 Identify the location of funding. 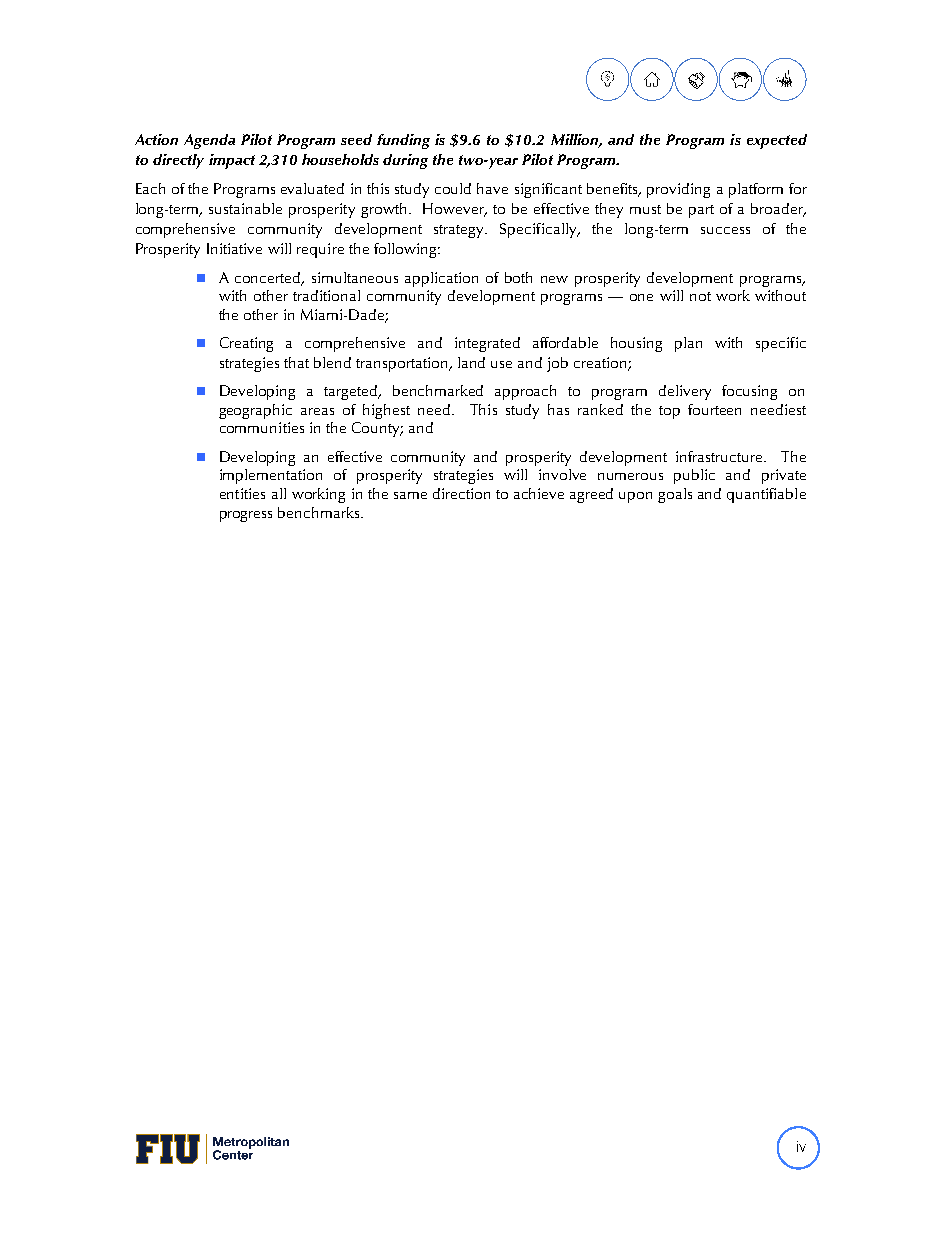
(403, 141).
